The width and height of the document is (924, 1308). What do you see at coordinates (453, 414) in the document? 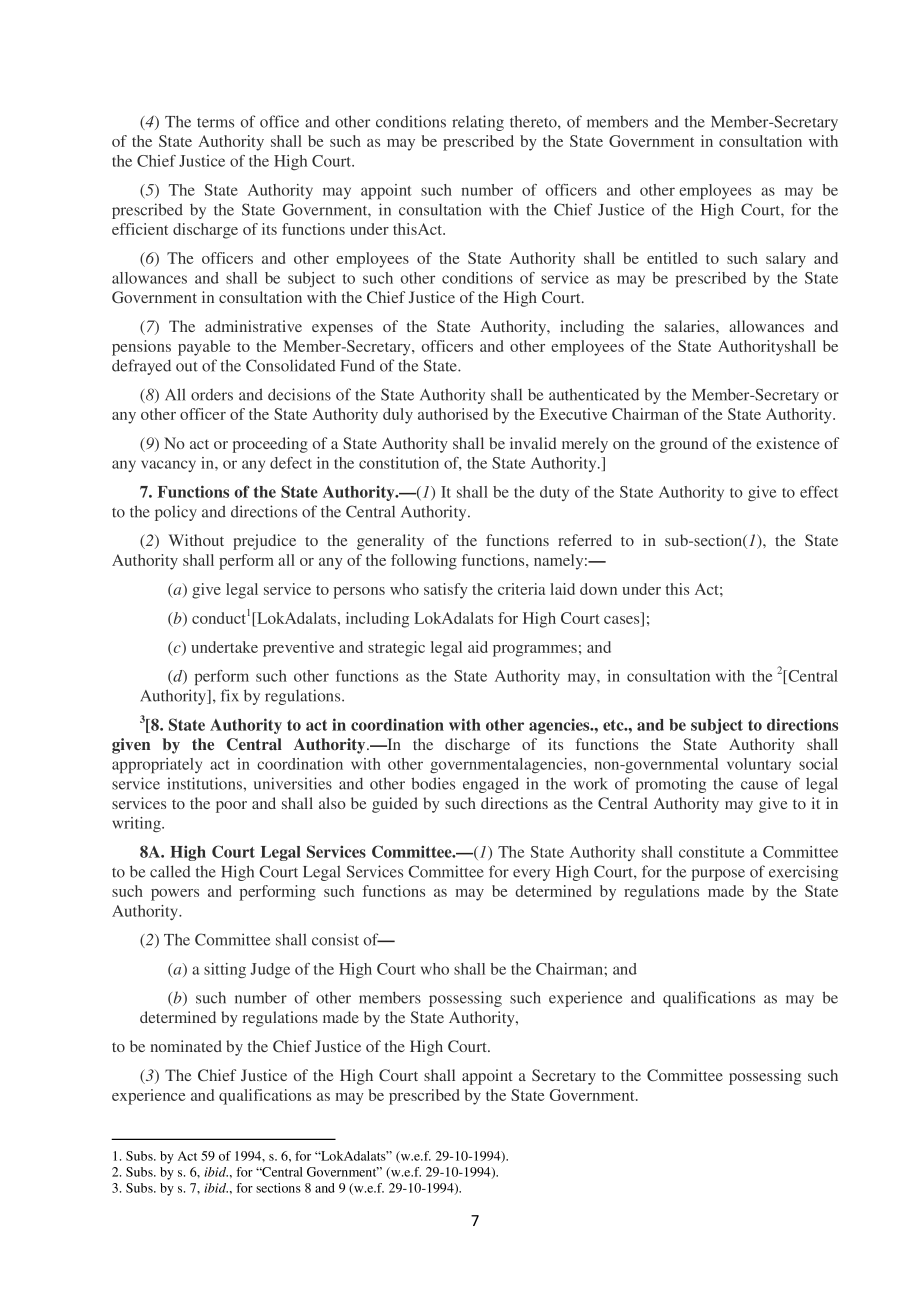
I see `authorised` at bounding box center [453, 414].
